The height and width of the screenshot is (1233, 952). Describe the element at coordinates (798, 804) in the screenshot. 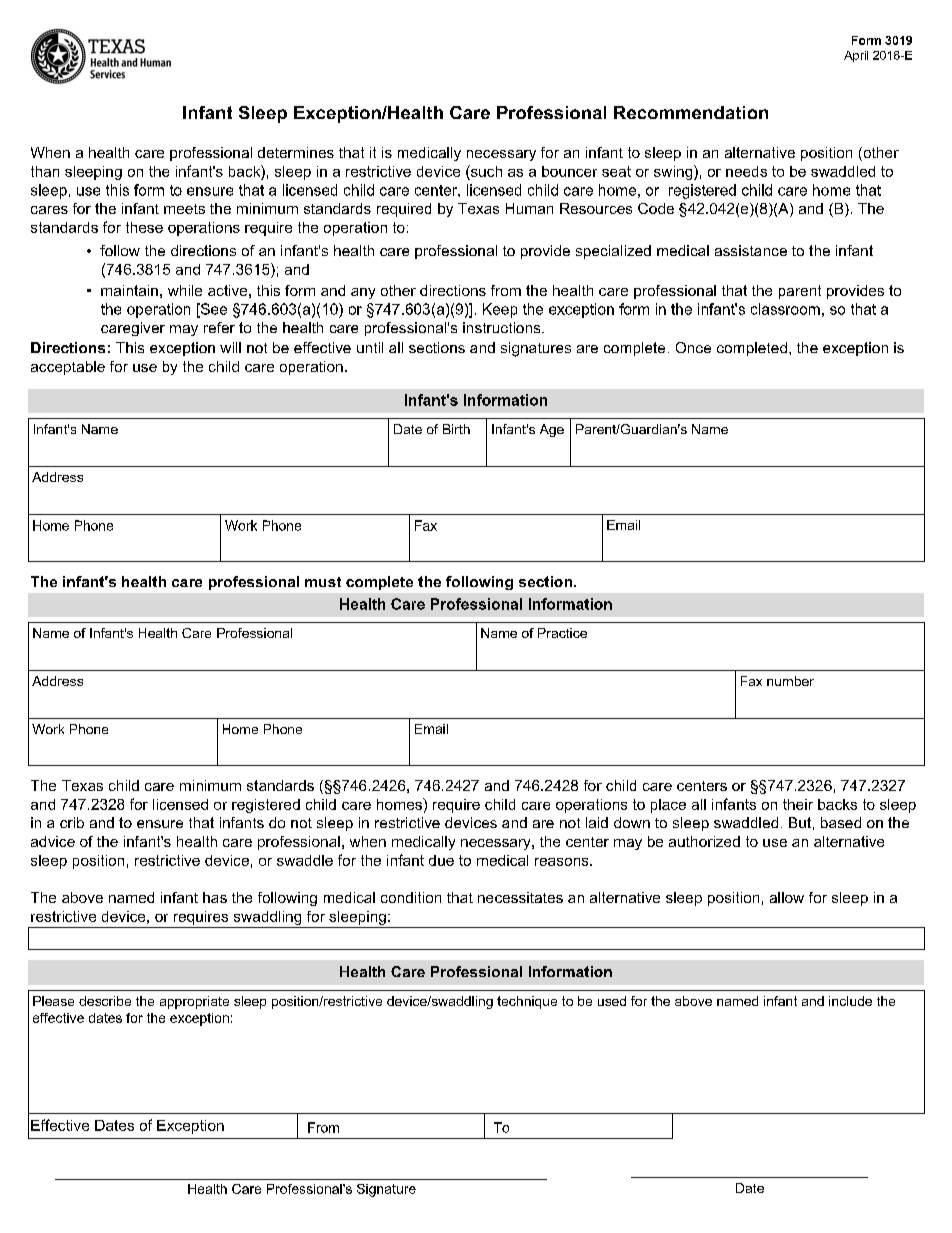

I see `their` at that location.
